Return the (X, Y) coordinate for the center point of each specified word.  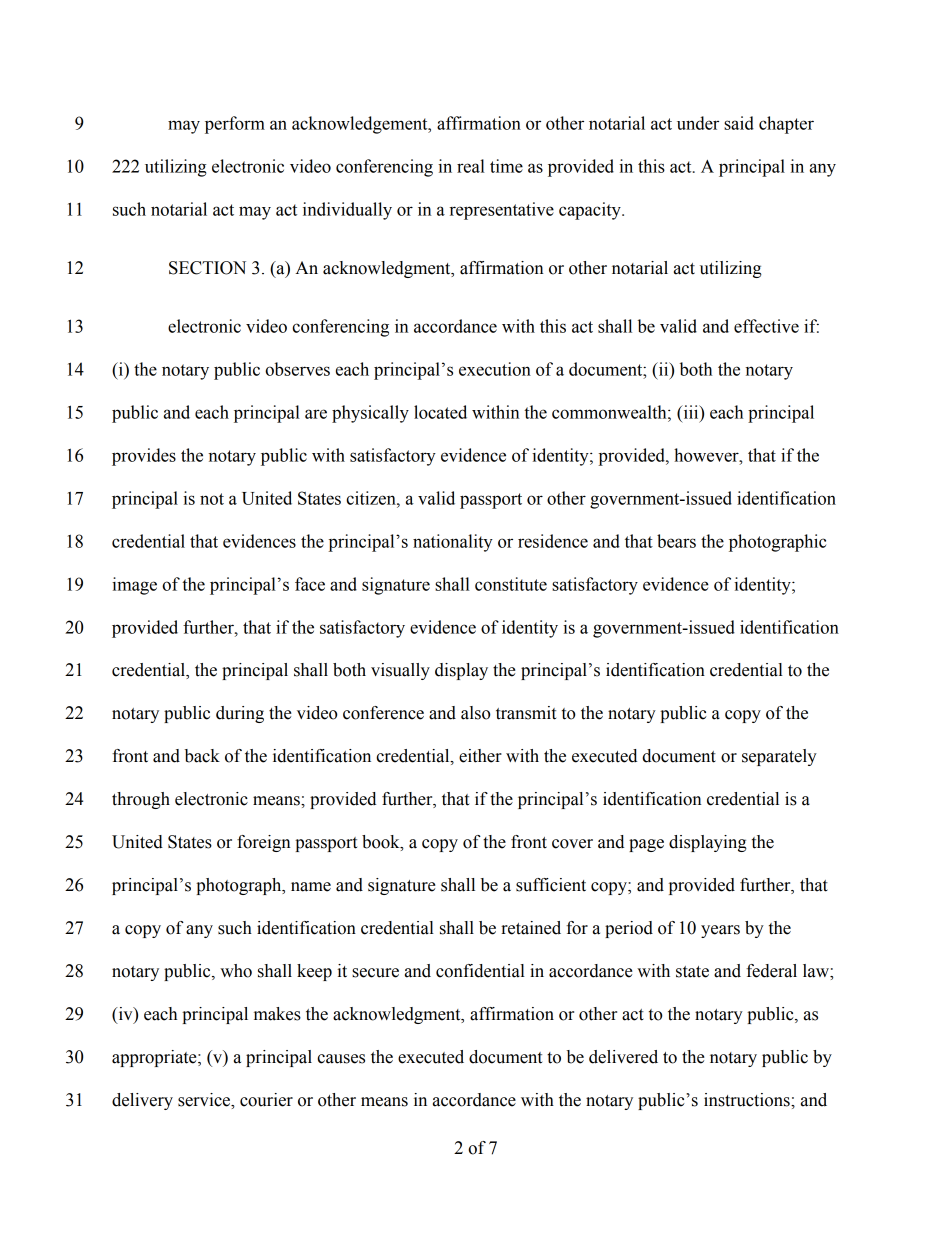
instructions (748, 1100)
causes (341, 1059)
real (471, 166)
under (698, 123)
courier (266, 1100)
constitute (511, 584)
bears (676, 541)
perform (235, 125)
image (134, 586)
